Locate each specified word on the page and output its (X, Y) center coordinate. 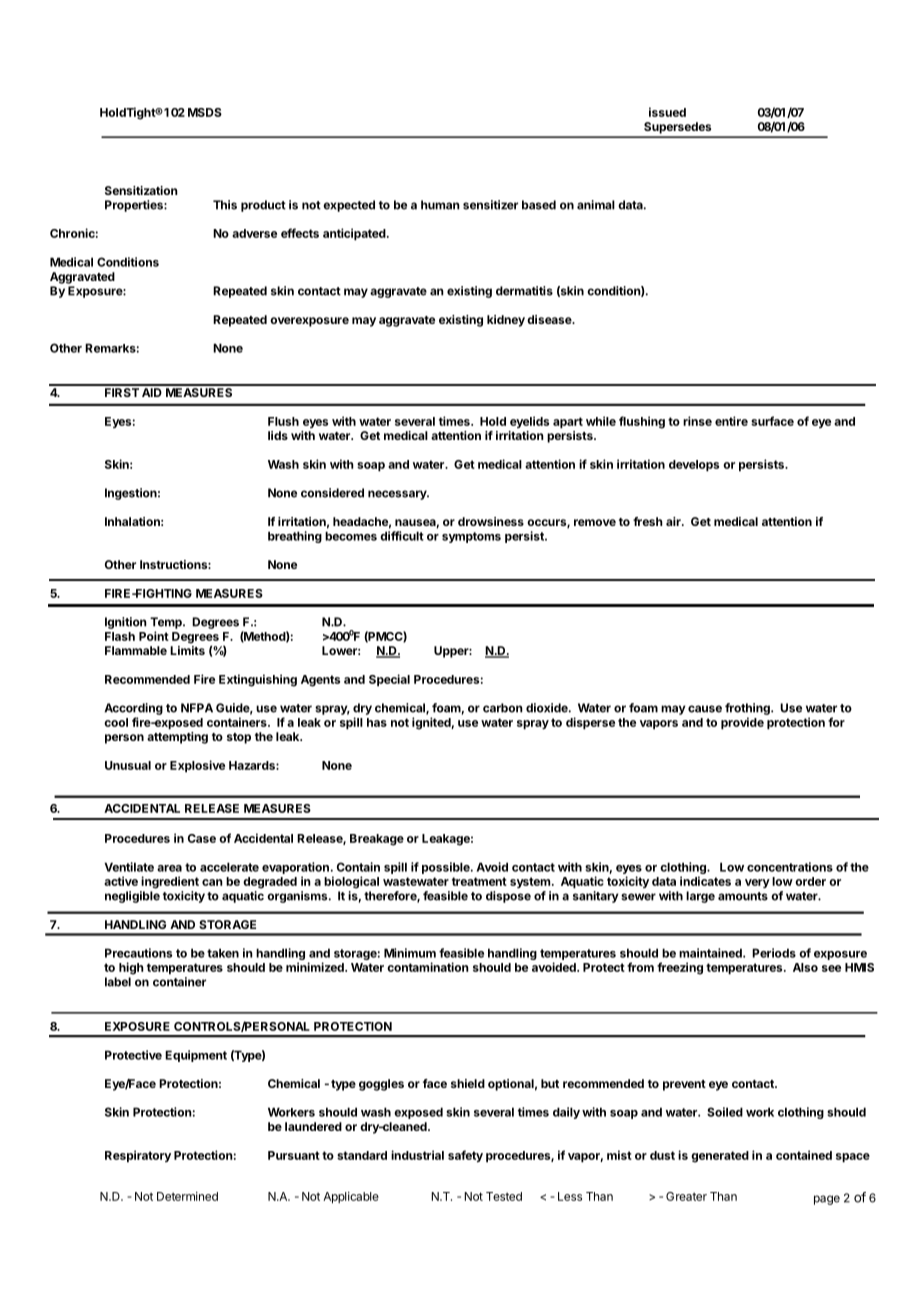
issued (667, 112)
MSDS (205, 112)
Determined (187, 1196)
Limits (187, 650)
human (440, 205)
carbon (503, 708)
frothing (748, 709)
